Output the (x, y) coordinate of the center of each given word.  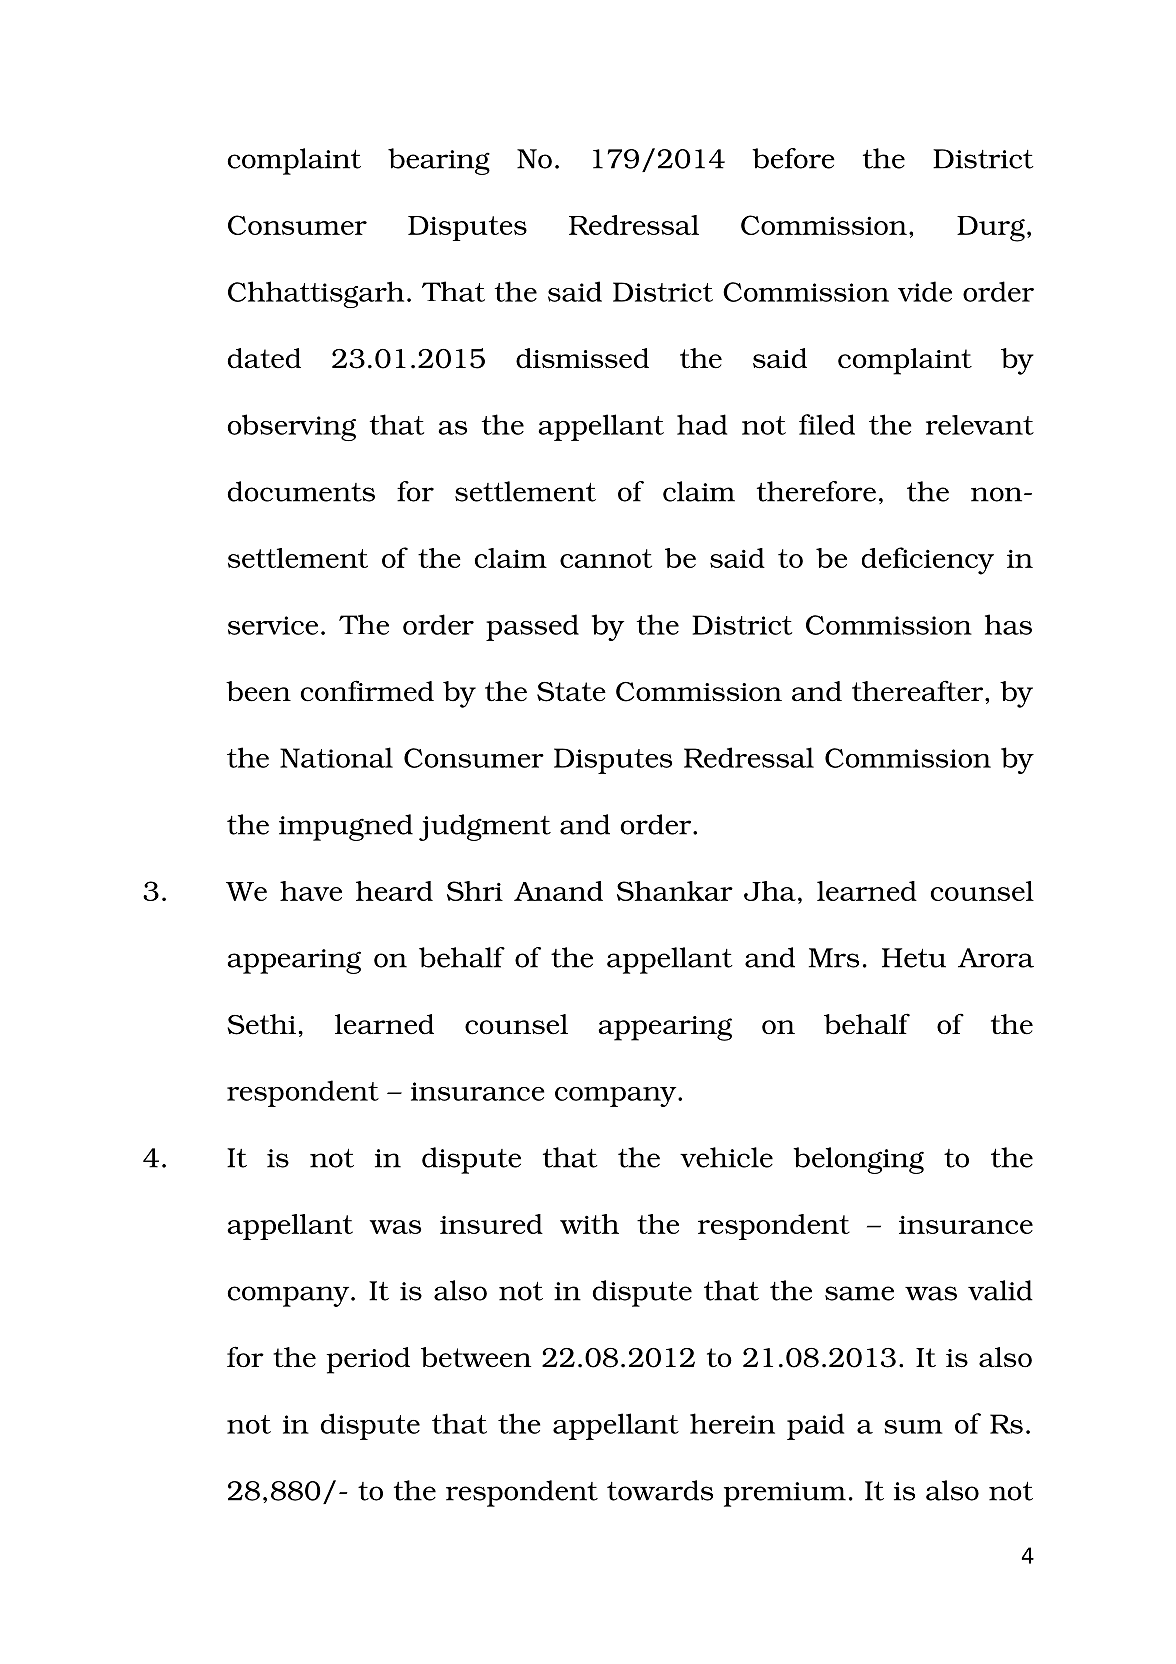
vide (925, 291)
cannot (606, 558)
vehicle (726, 1157)
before (793, 158)
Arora (996, 958)
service (273, 625)
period (368, 1360)
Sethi (261, 1024)
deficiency (928, 561)
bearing (439, 161)
